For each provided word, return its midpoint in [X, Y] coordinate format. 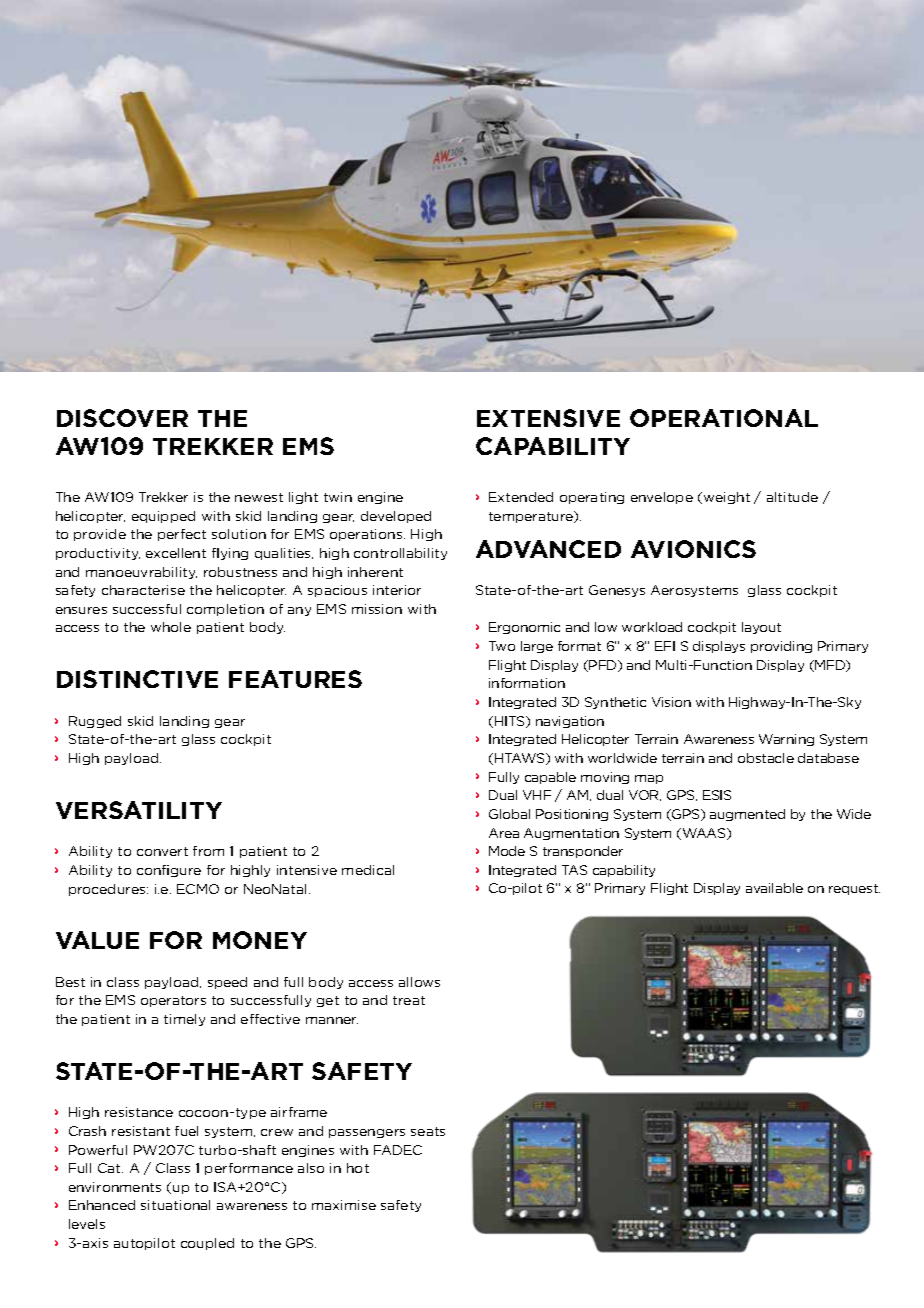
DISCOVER [122, 418]
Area [504, 833]
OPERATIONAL [724, 418]
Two [502, 646]
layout [761, 628]
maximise [344, 1205]
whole [171, 627]
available [774, 888]
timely [184, 1020]
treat [409, 1000]
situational [175, 1205]
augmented [747, 815]
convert [162, 851]
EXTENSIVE [548, 418]
